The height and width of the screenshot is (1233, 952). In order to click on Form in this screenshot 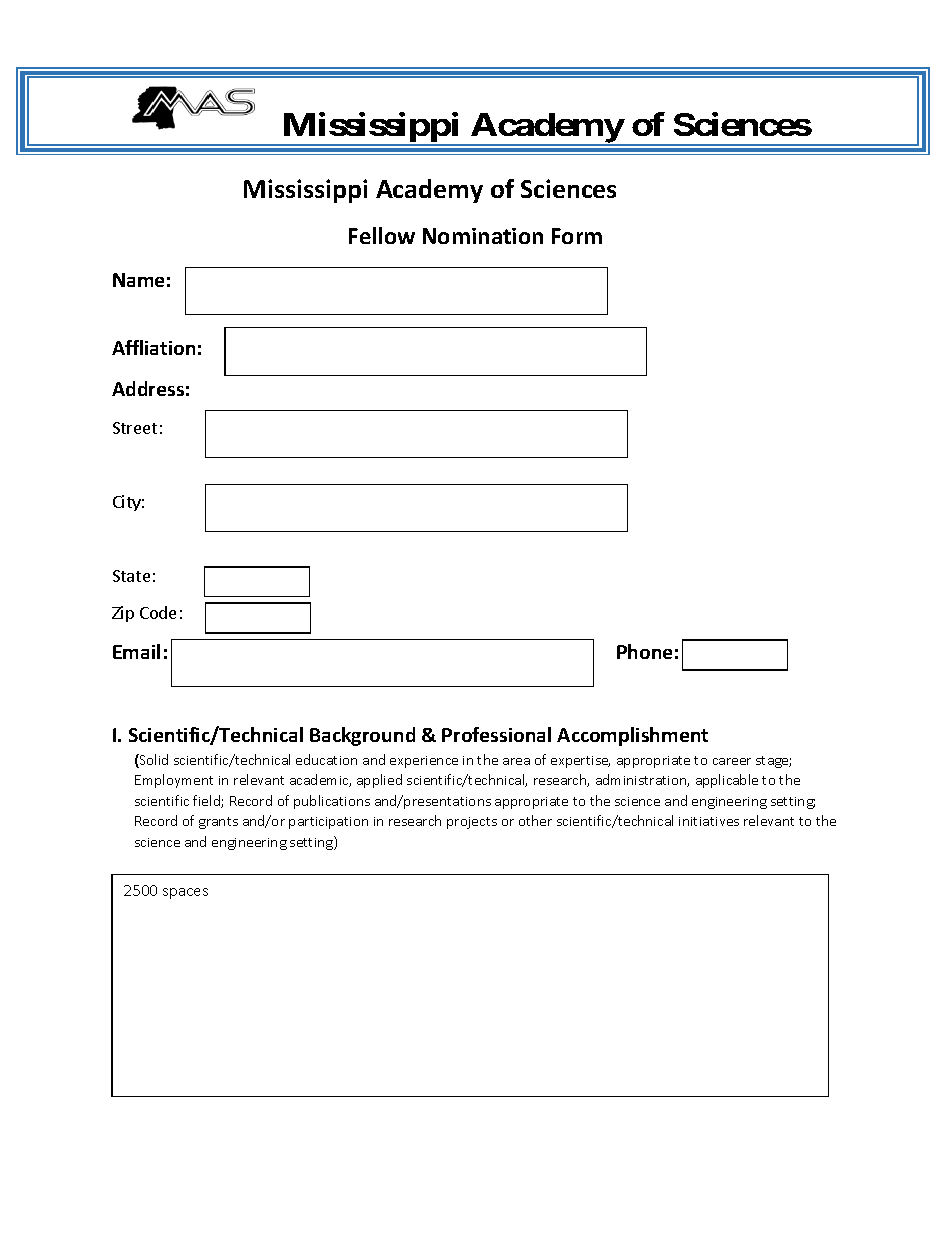, I will do `click(577, 236)`.
